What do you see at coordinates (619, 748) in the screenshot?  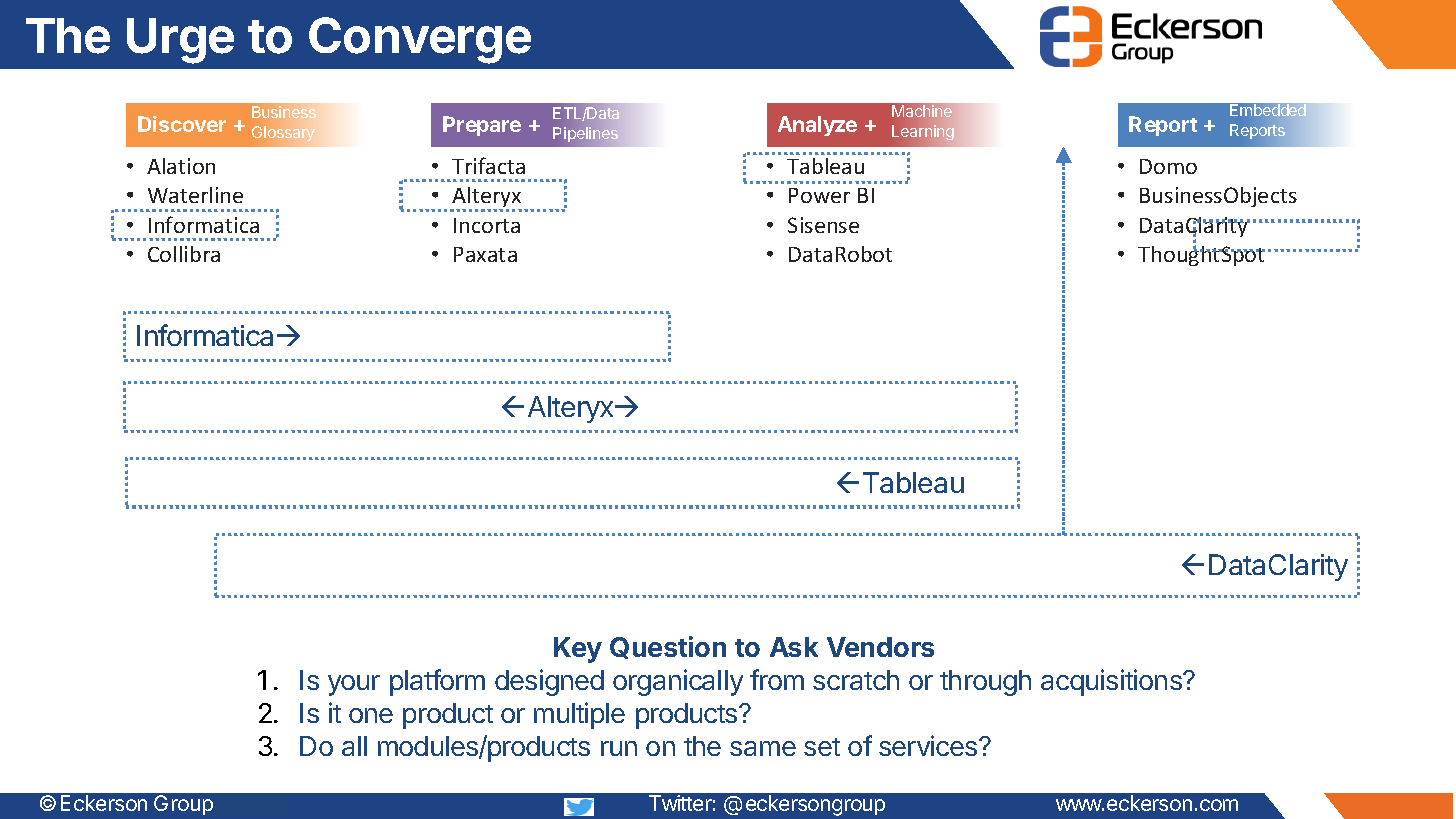 I see `run` at bounding box center [619, 748].
